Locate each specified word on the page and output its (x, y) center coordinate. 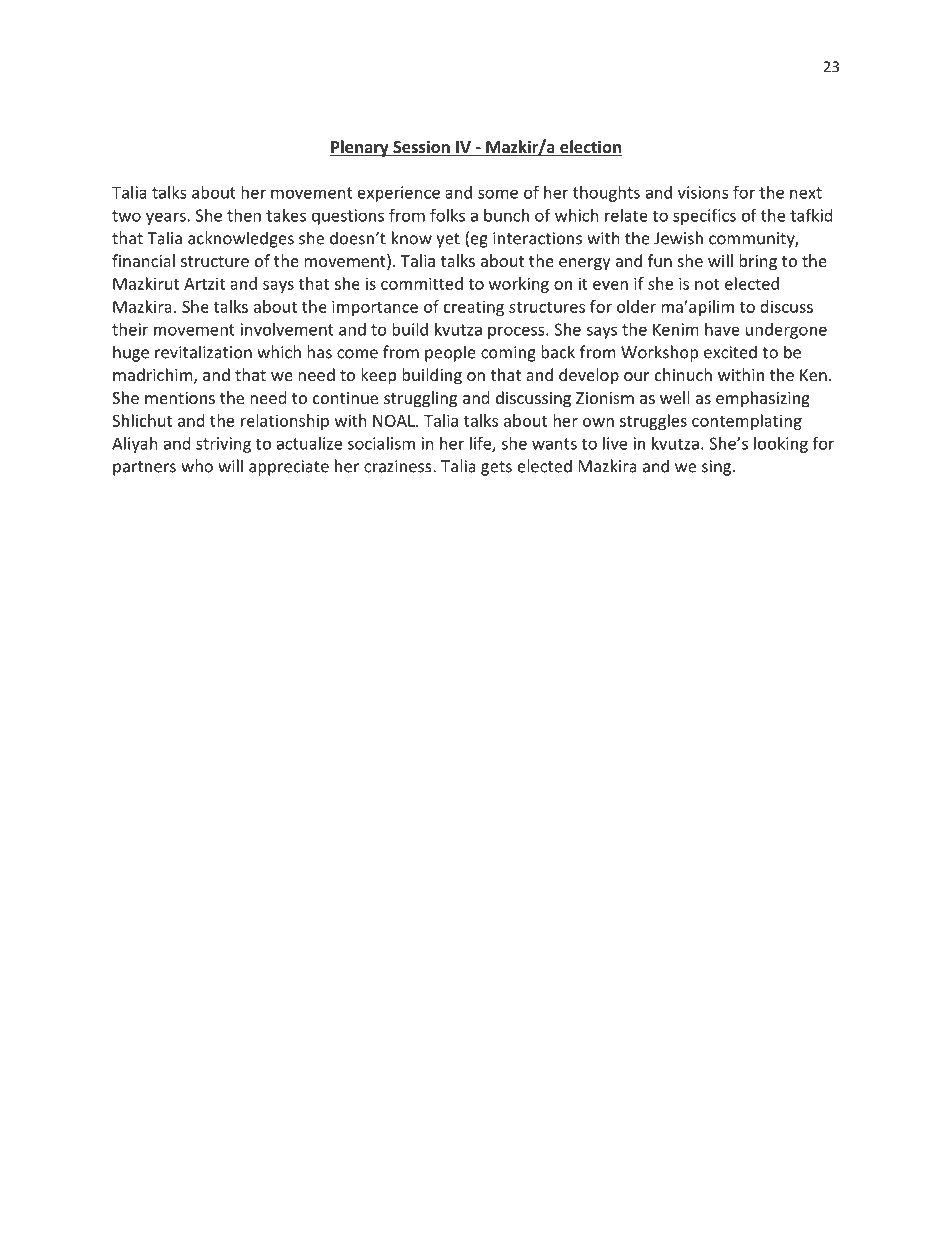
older (636, 306)
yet (448, 240)
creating (474, 308)
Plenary (360, 148)
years (167, 218)
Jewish (678, 238)
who (197, 466)
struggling (420, 399)
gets (496, 468)
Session (421, 148)
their (130, 329)
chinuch (683, 374)
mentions (180, 398)
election (590, 148)
